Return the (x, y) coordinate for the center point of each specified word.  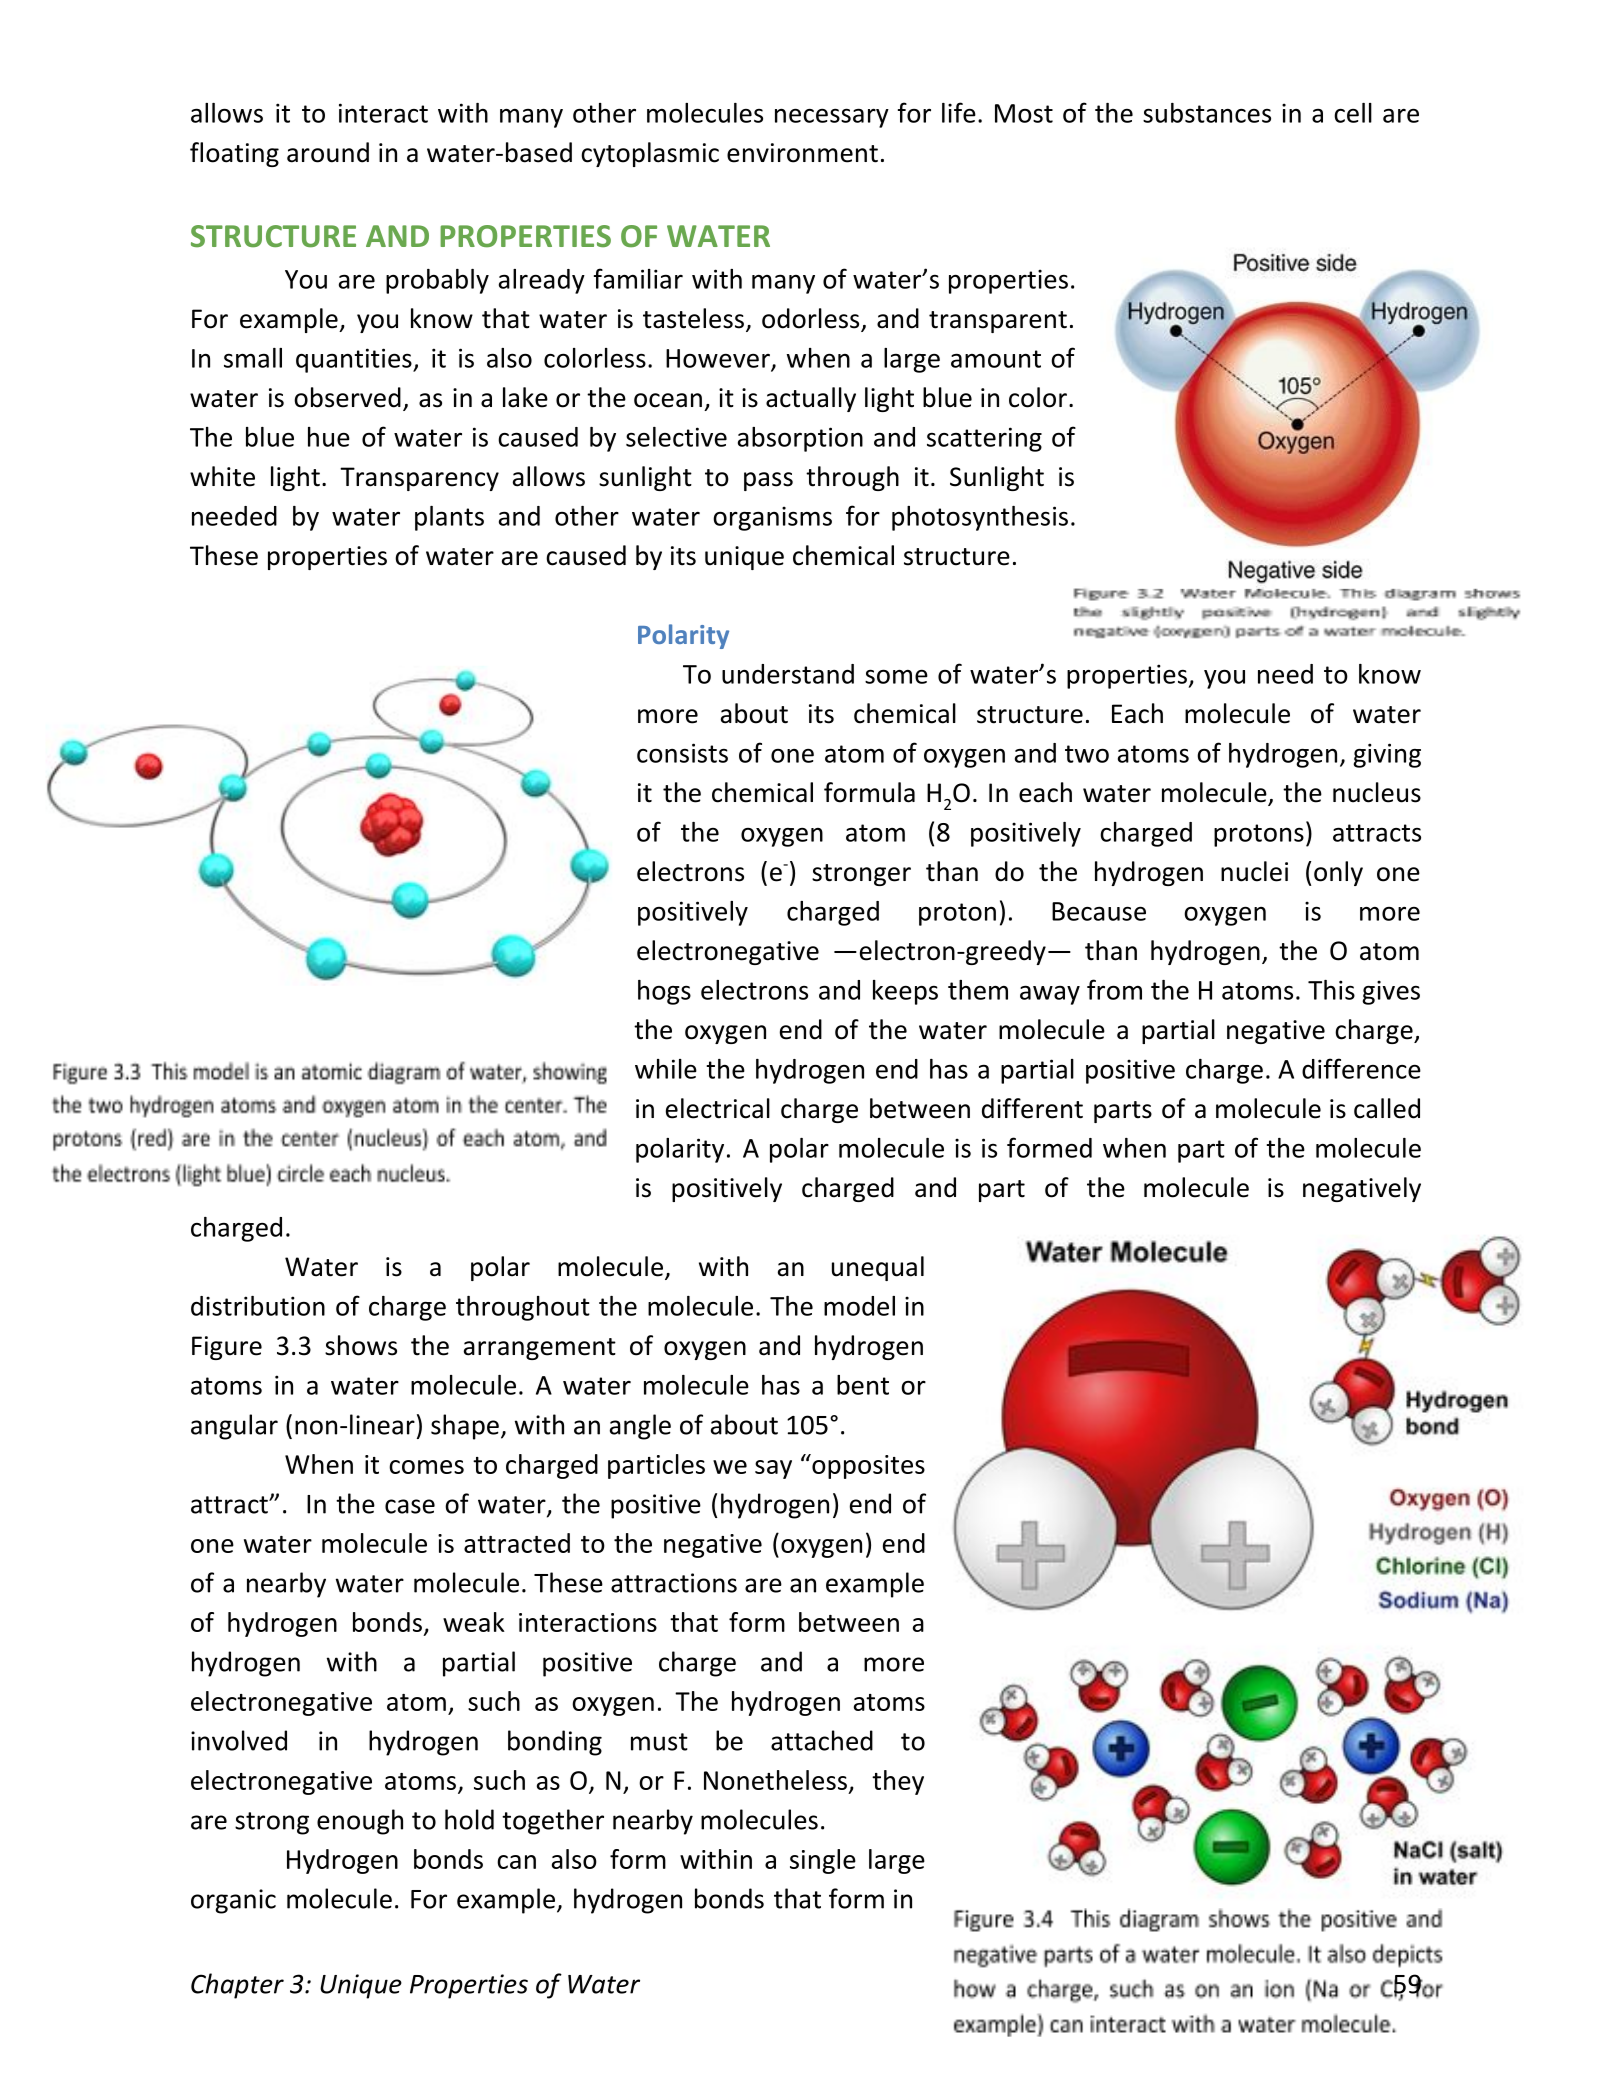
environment (802, 153)
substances (1207, 113)
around (328, 152)
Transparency (419, 479)
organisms (772, 518)
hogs (664, 992)
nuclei (1254, 871)
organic (233, 1901)
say (773, 1469)
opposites (867, 1466)
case (410, 1506)
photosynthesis (980, 518)
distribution (258, 1306)
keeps (905, 992)
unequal (878, 1268)
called (1387, 1108)
